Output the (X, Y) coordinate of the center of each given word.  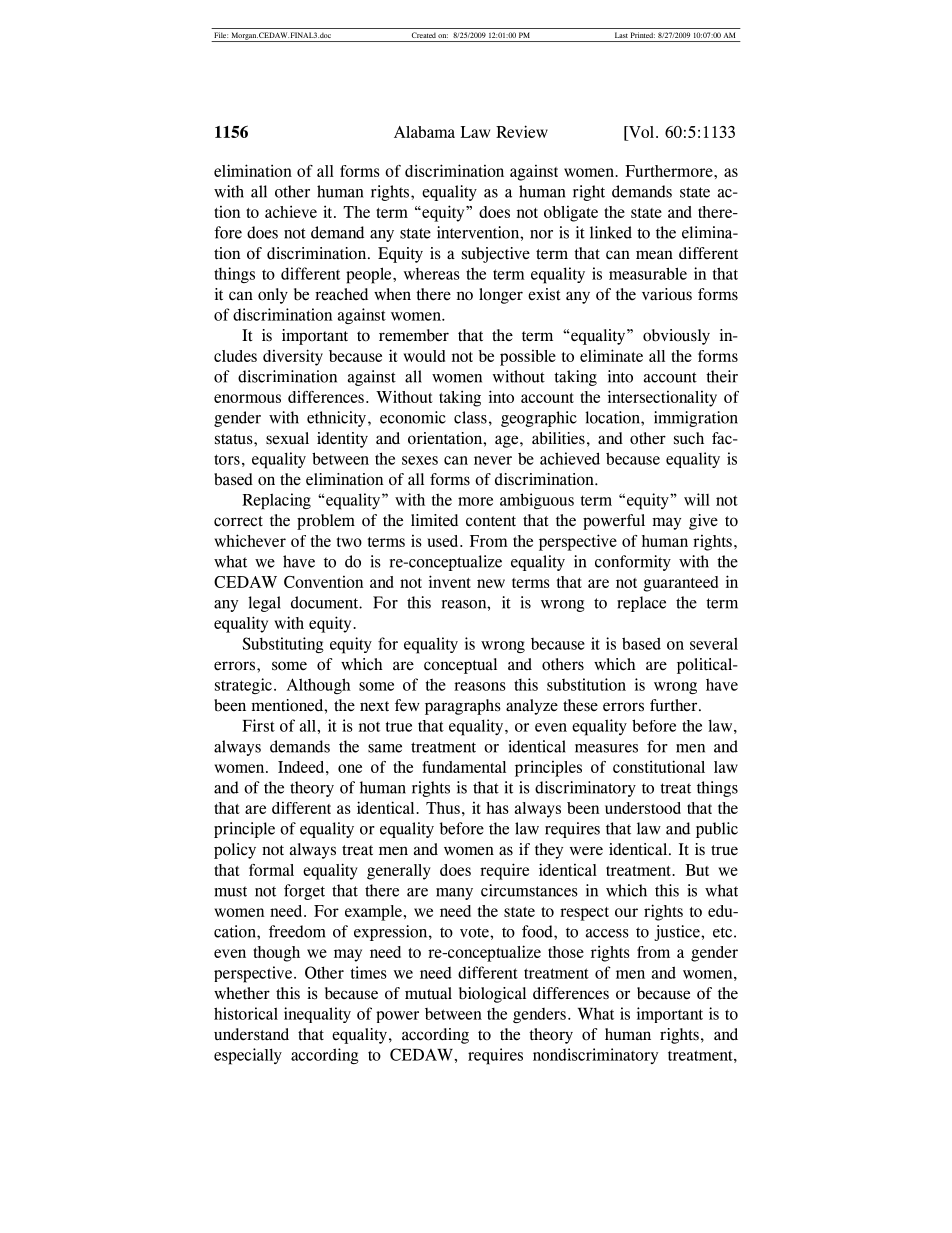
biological (492, 995)
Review (522, 131)
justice (678, 933)
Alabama (424, 132)
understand (251, 1034)
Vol (640, 133)
